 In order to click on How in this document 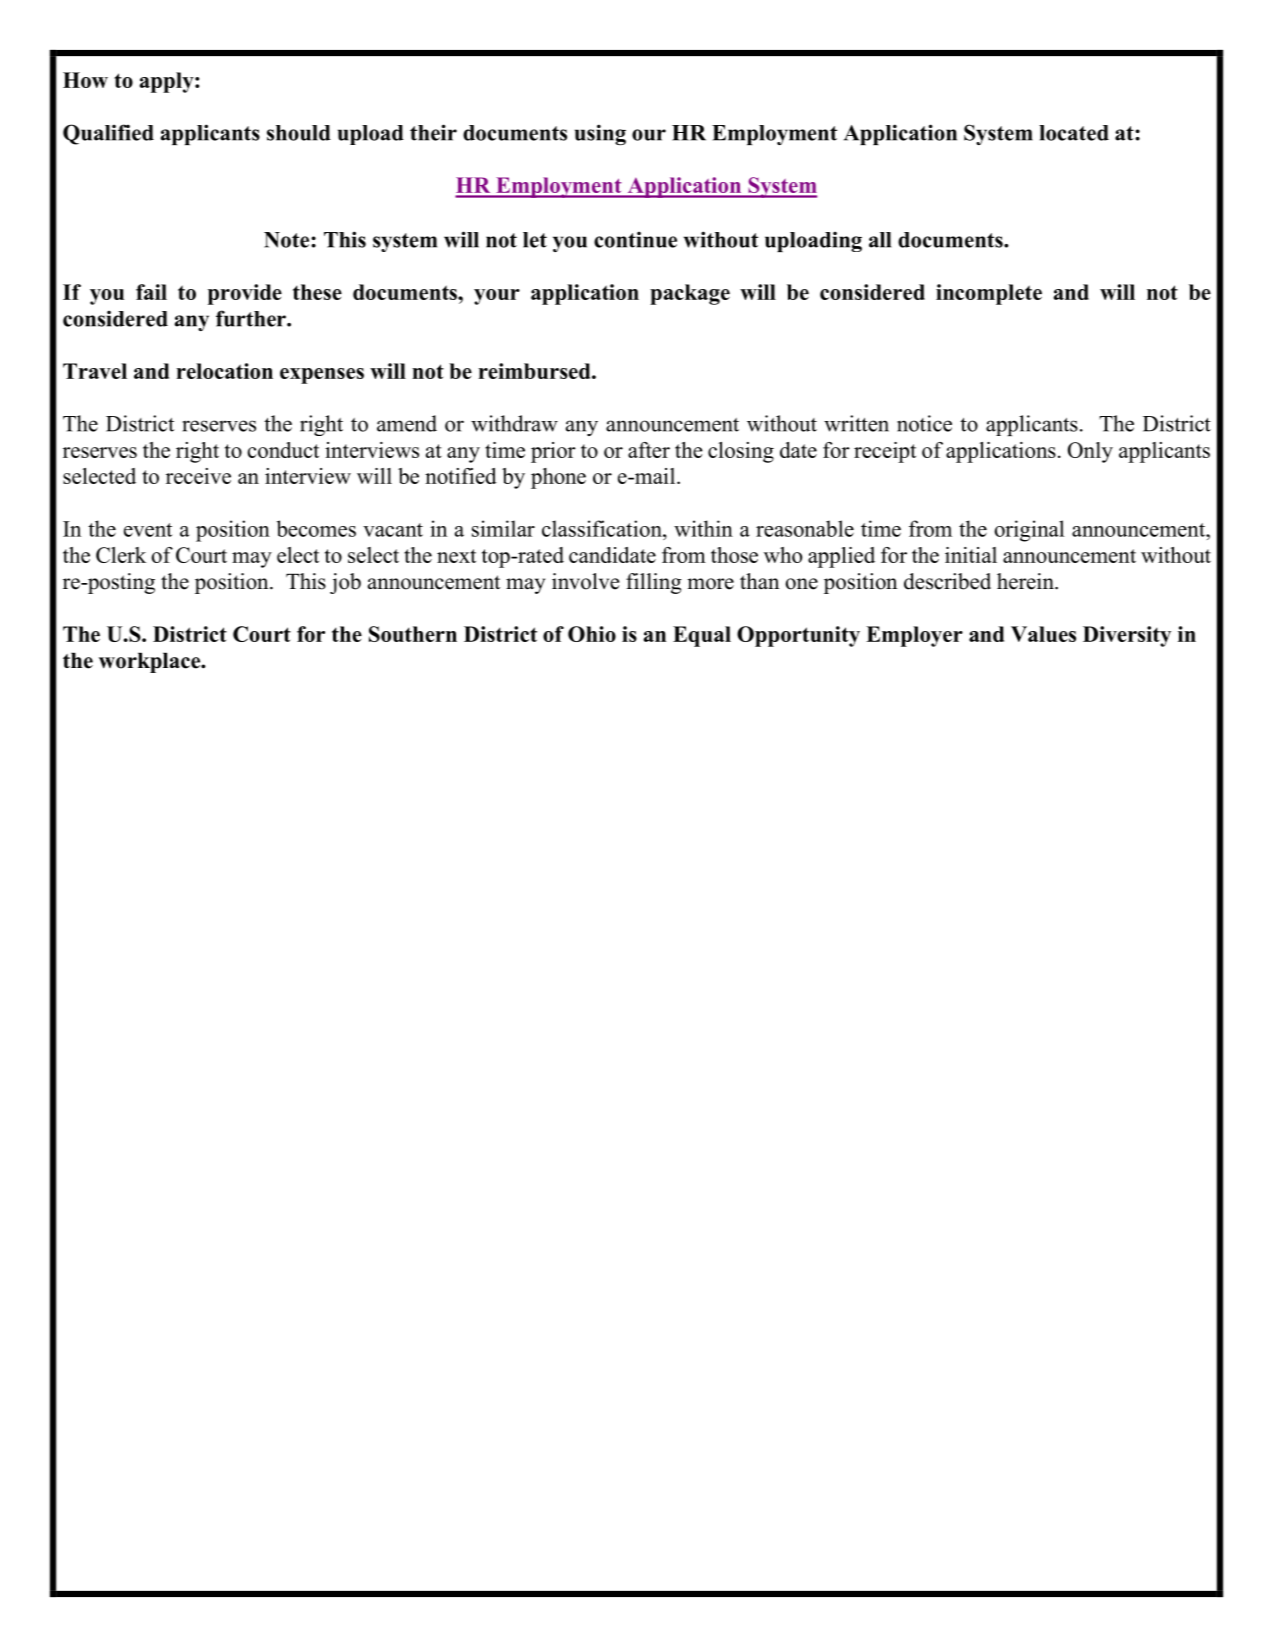, I will do `click(85, 80)`.
